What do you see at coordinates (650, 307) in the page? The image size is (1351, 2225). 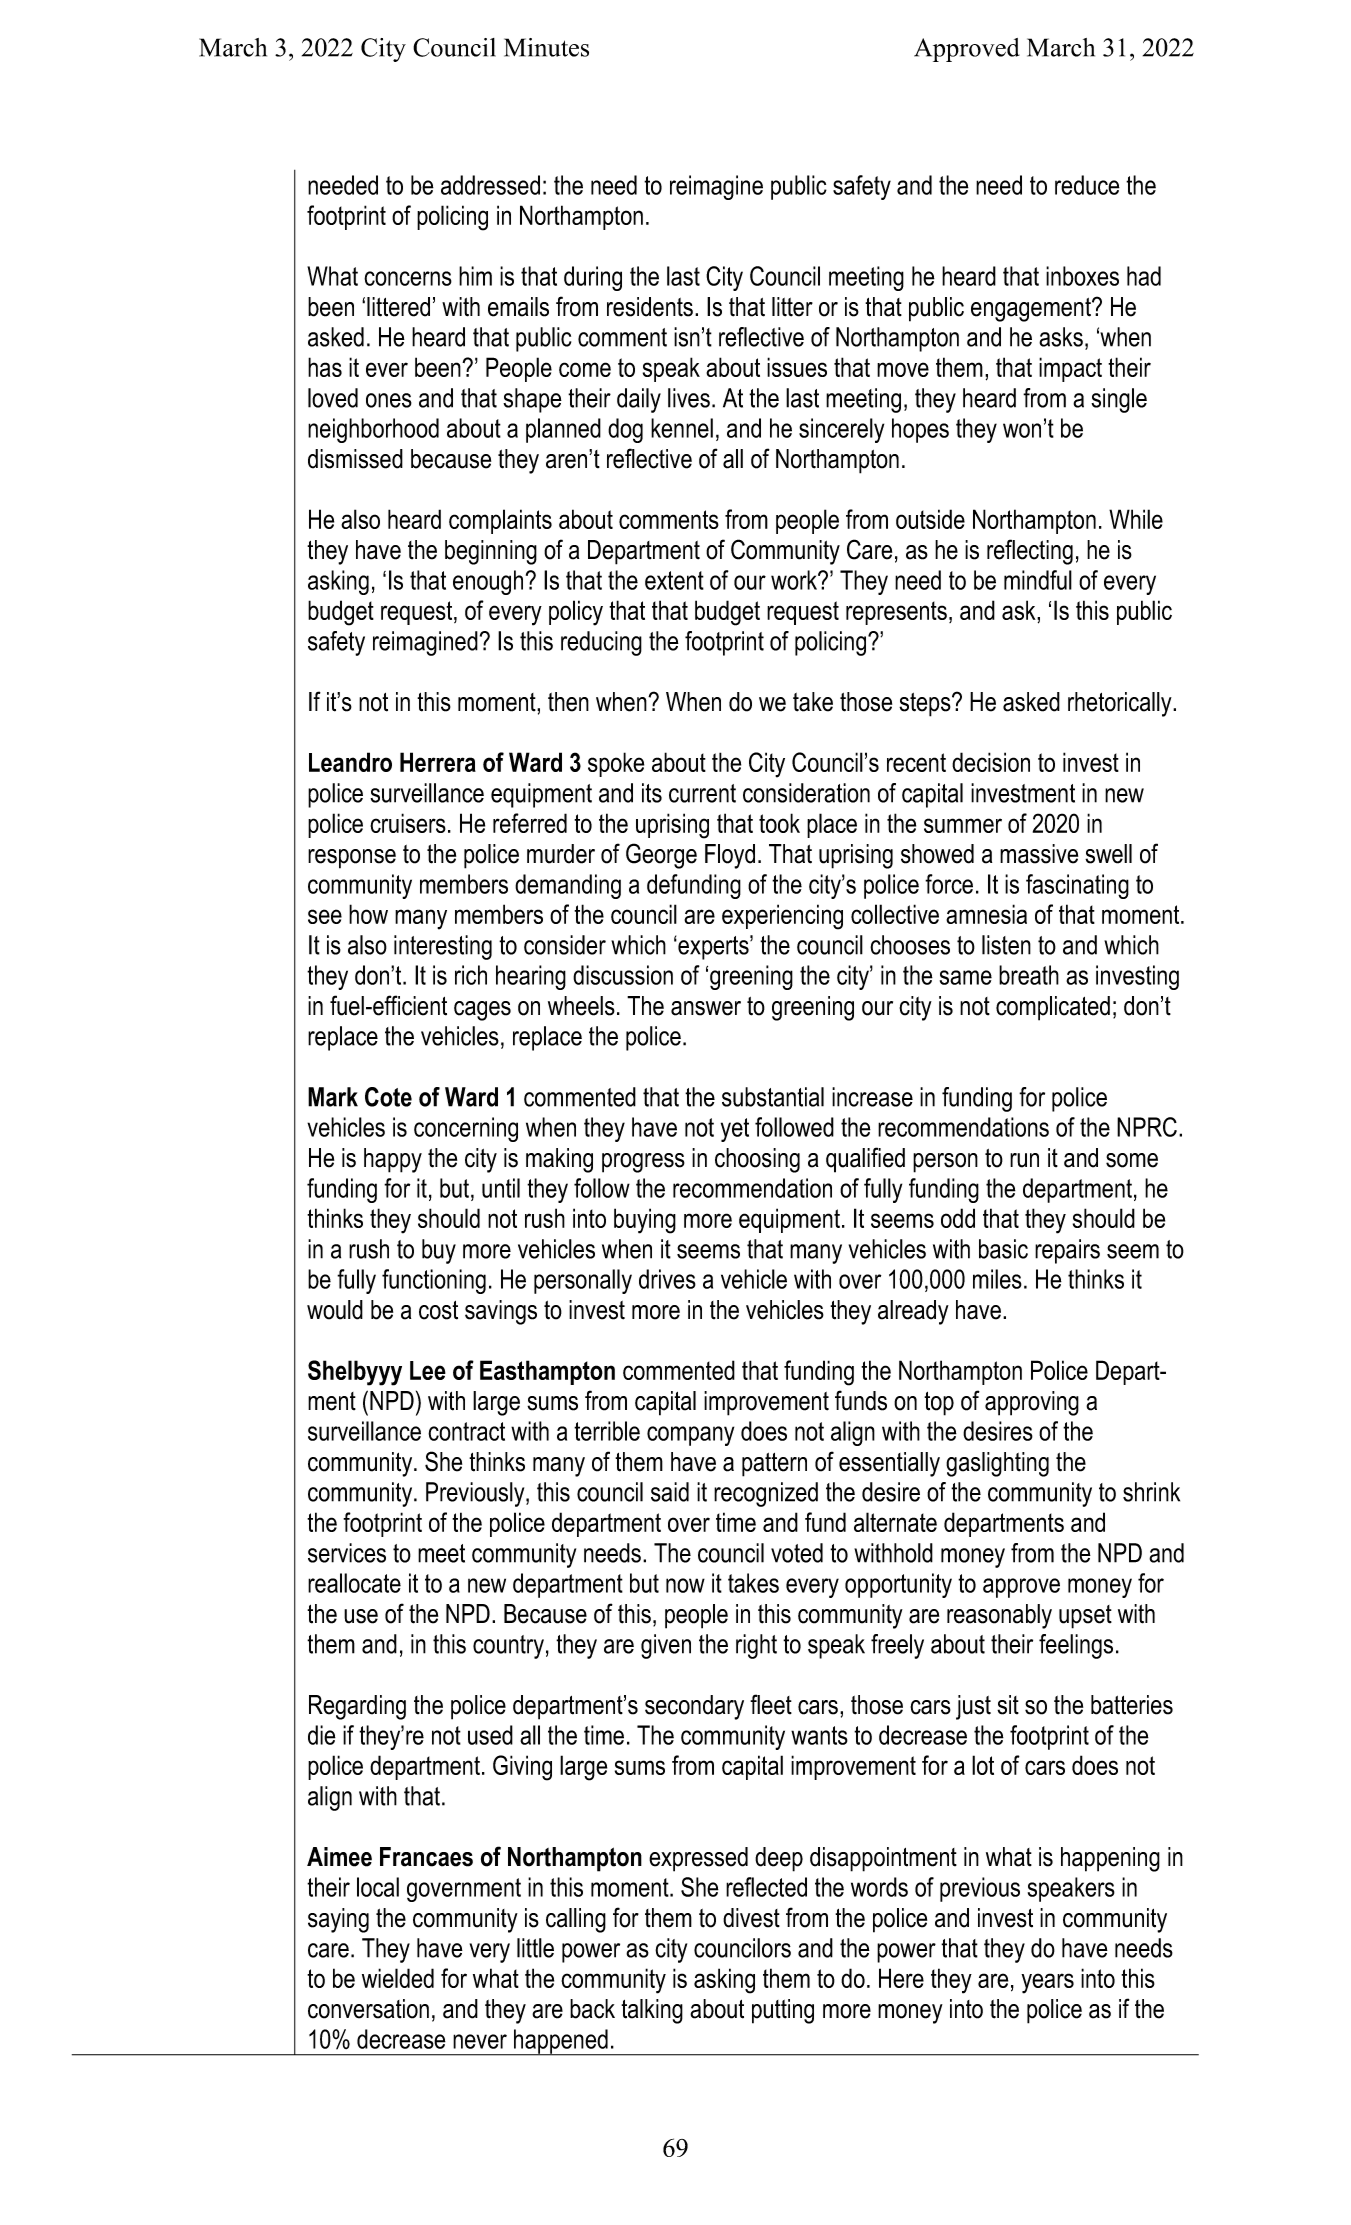 I see `residents` at bounding box center [650, 307].
